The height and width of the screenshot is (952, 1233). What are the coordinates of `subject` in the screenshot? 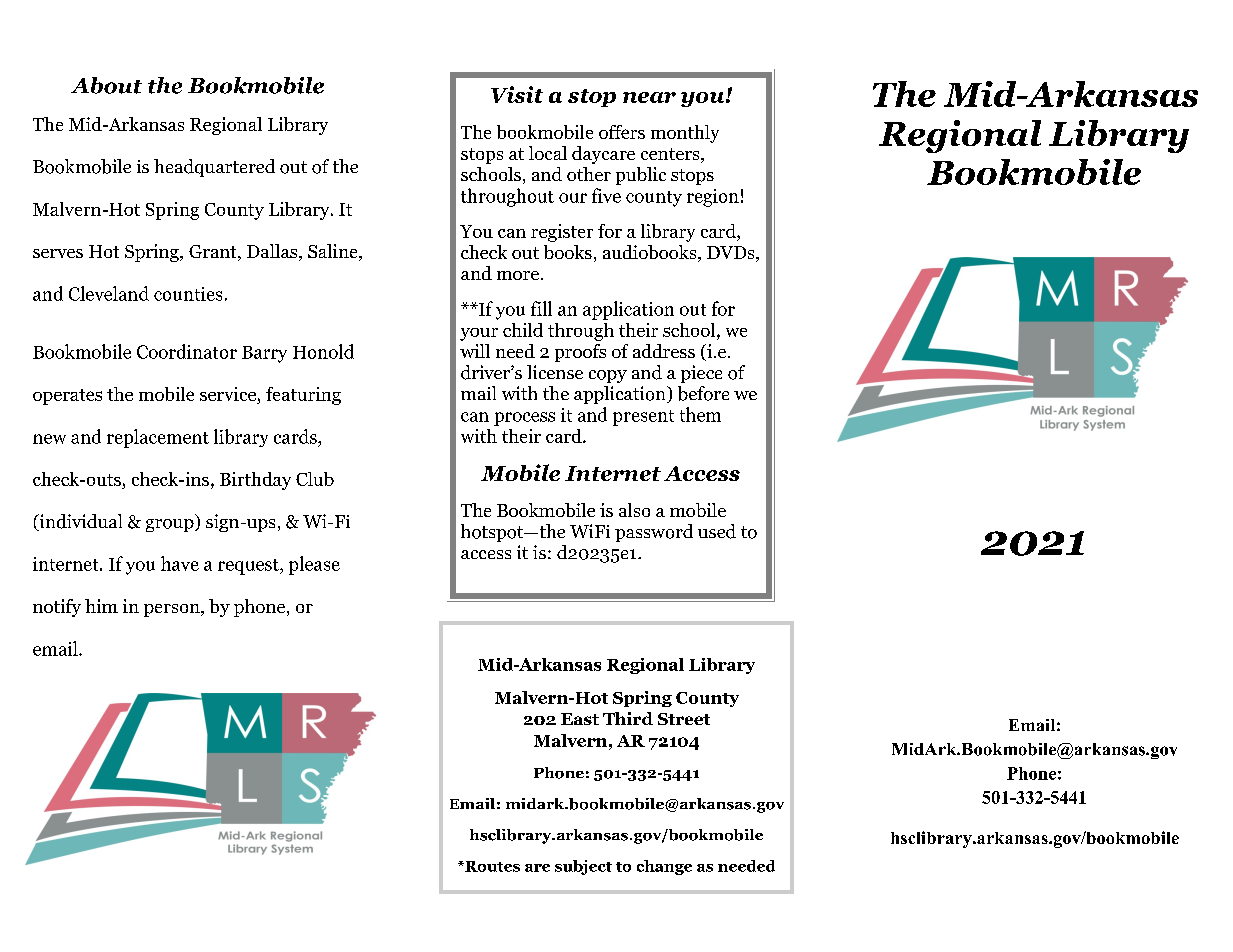 It's located at (583, 867).
